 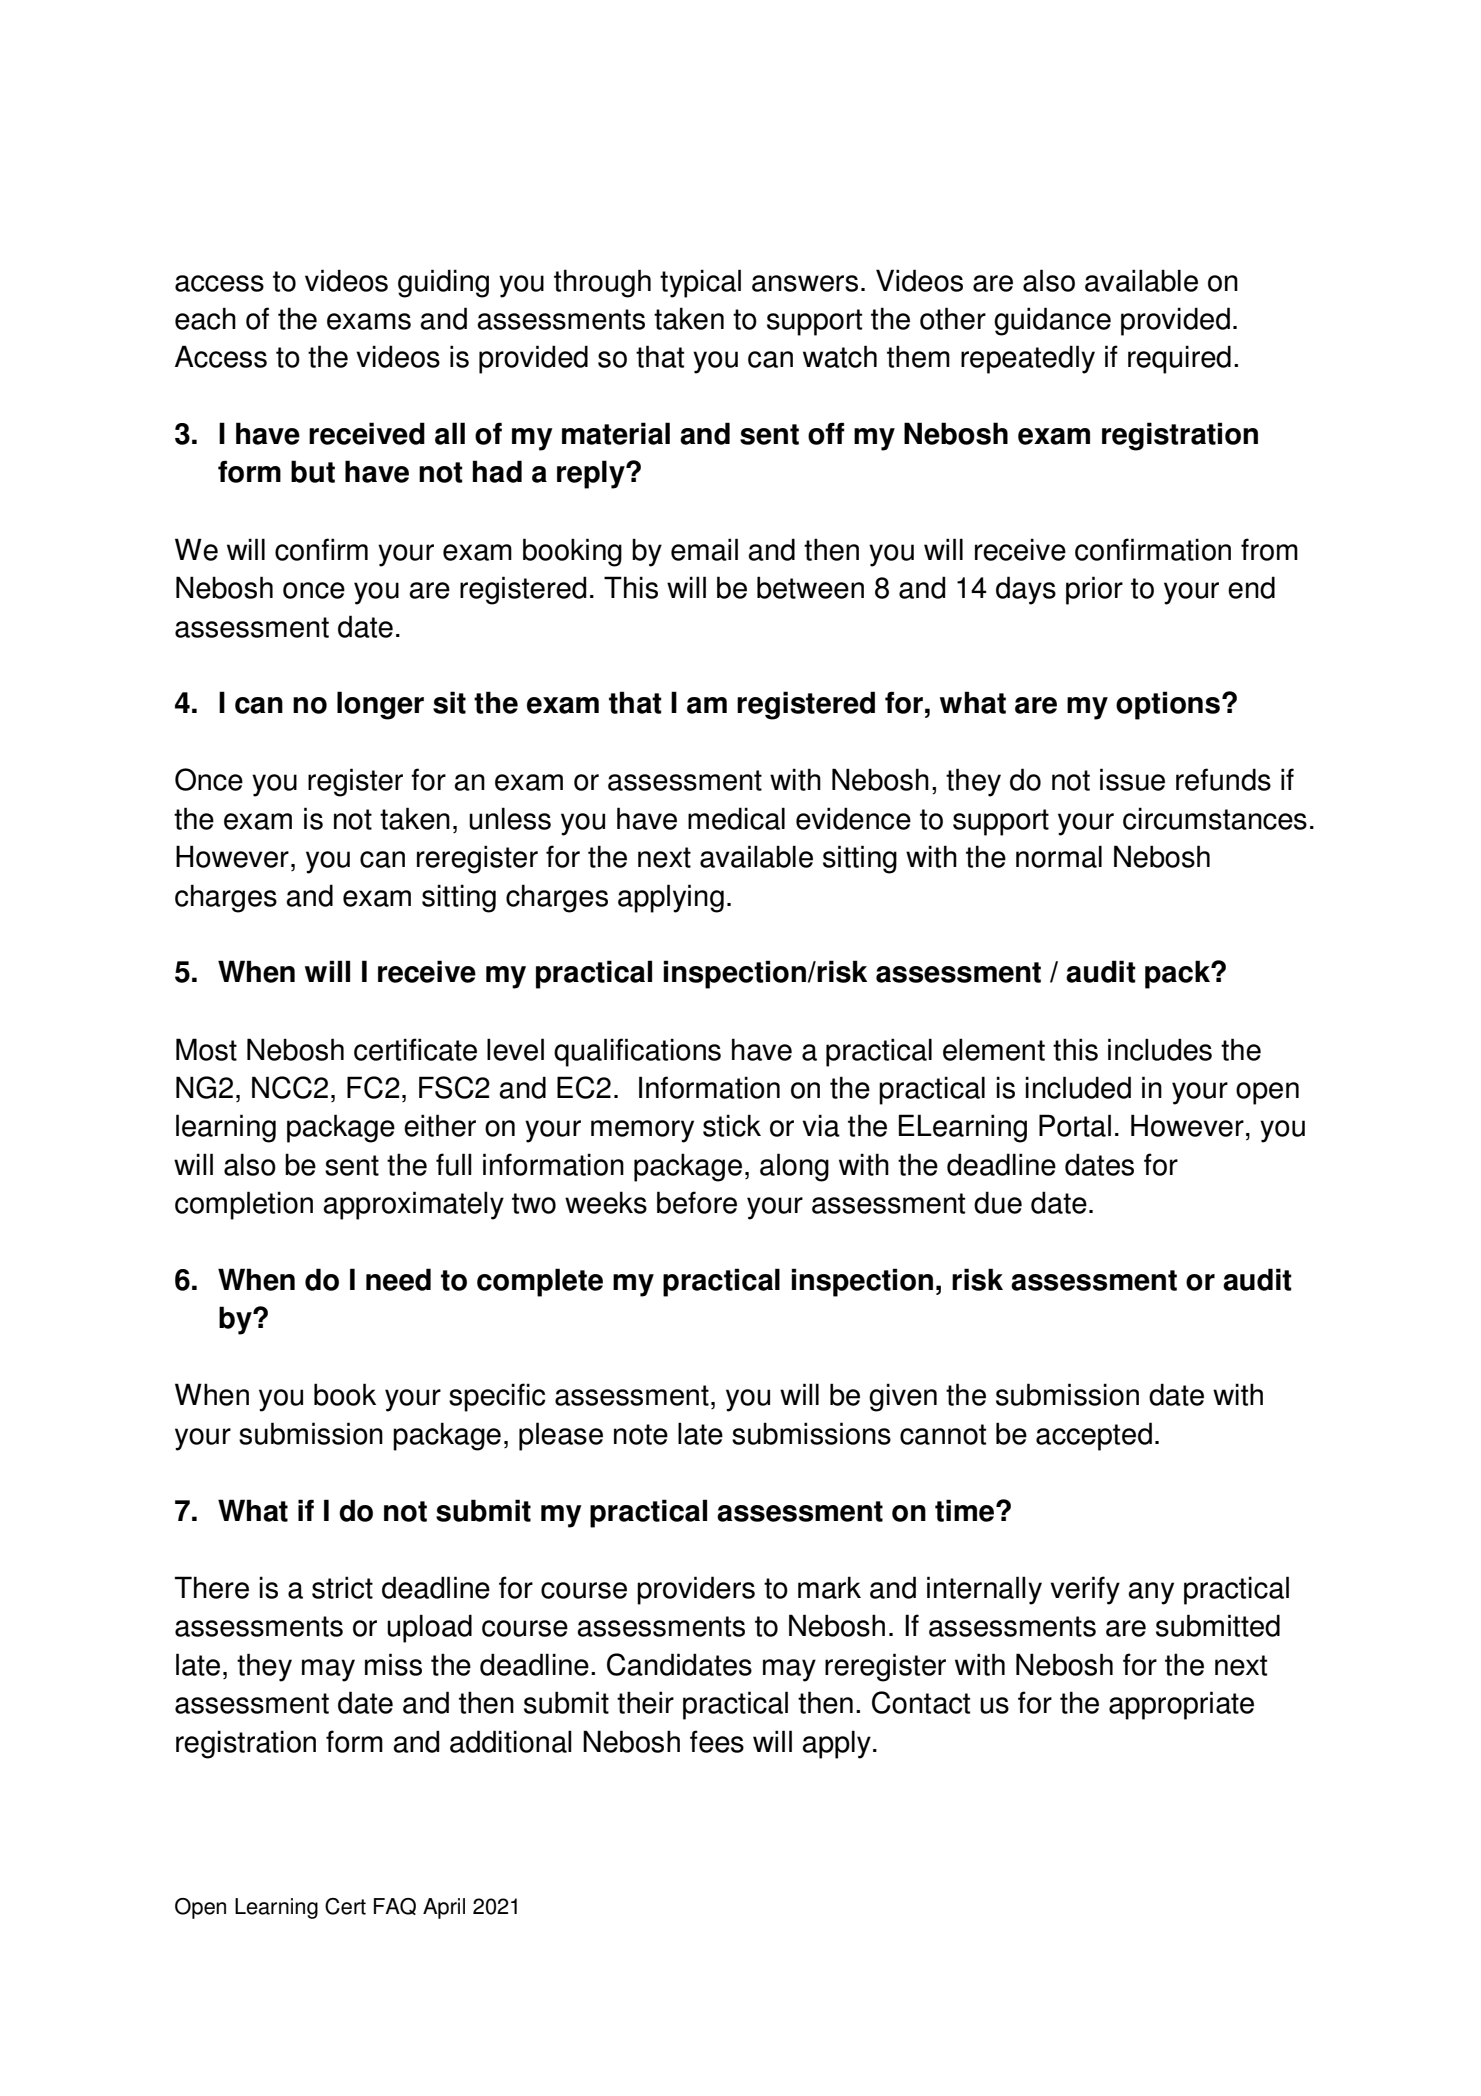 I want to click on stick, so click(x=732, y=1125).
